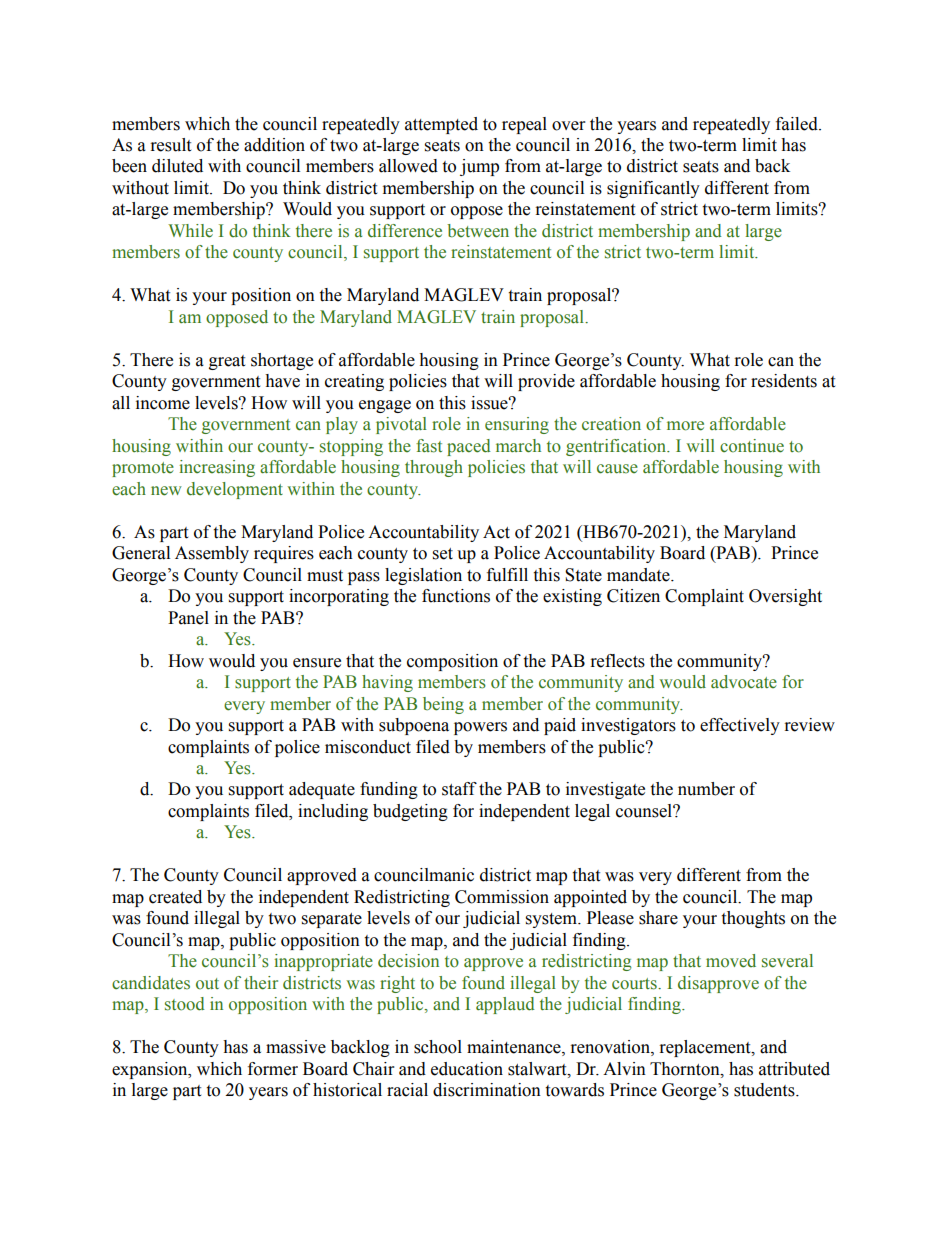 The width and height of the screenshot is (952, 1233). What do you see at coordinates (151, 1070) in the screenshot?
I see `expansion` at bounding box center [151, 1070].
